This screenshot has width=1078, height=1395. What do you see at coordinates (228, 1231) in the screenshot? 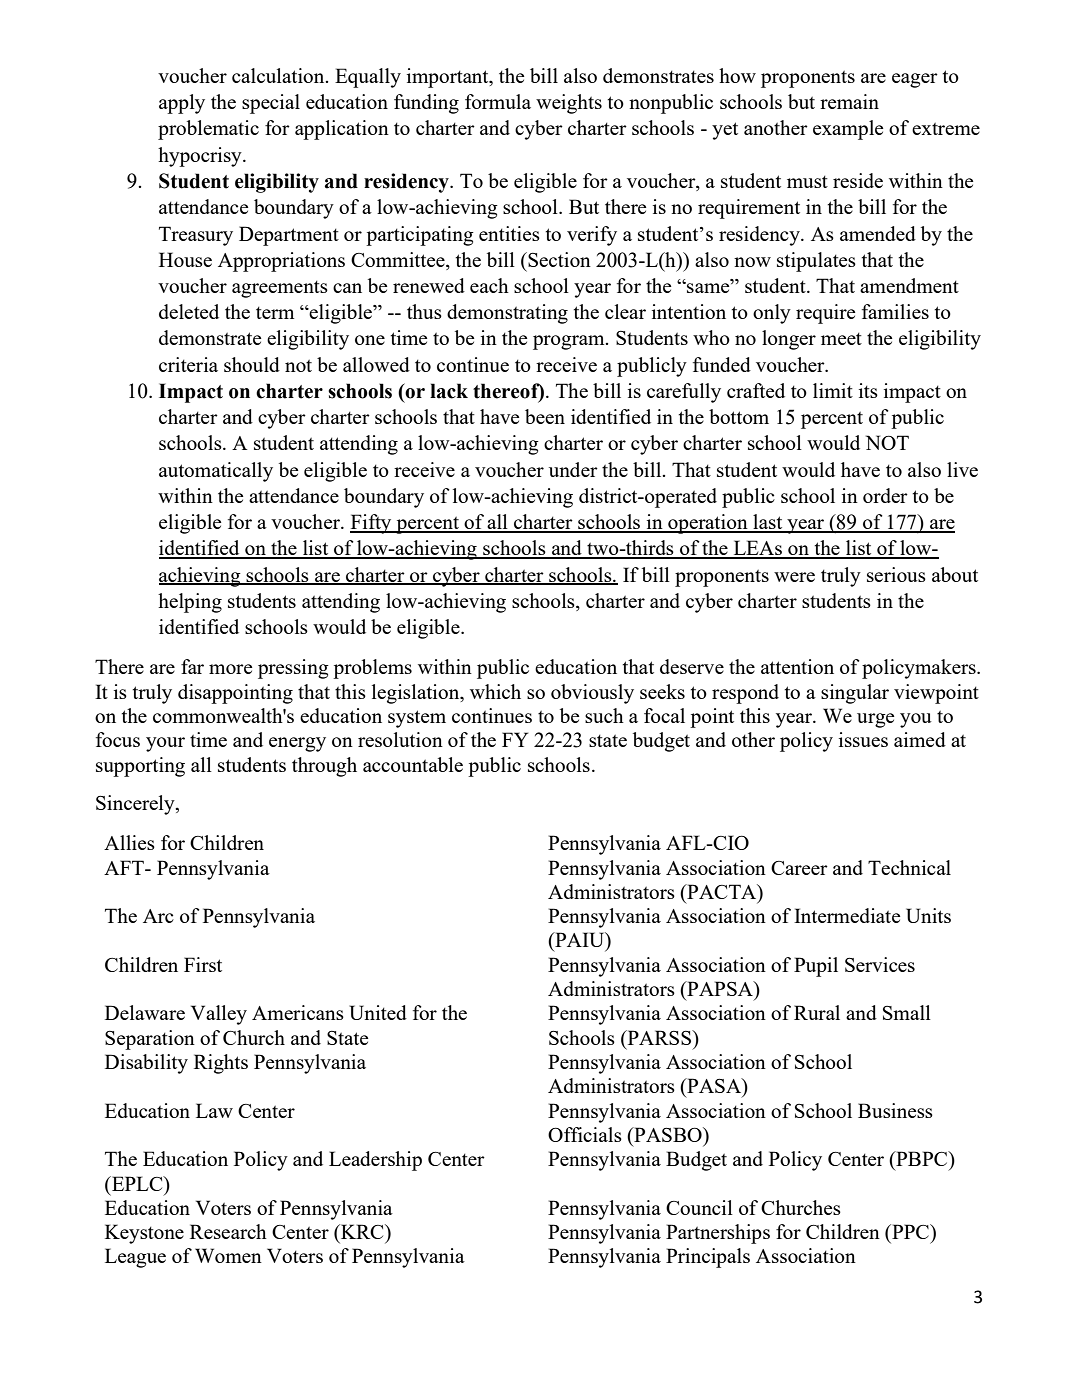
I see `Research` at bounding box center [228, 1231].
